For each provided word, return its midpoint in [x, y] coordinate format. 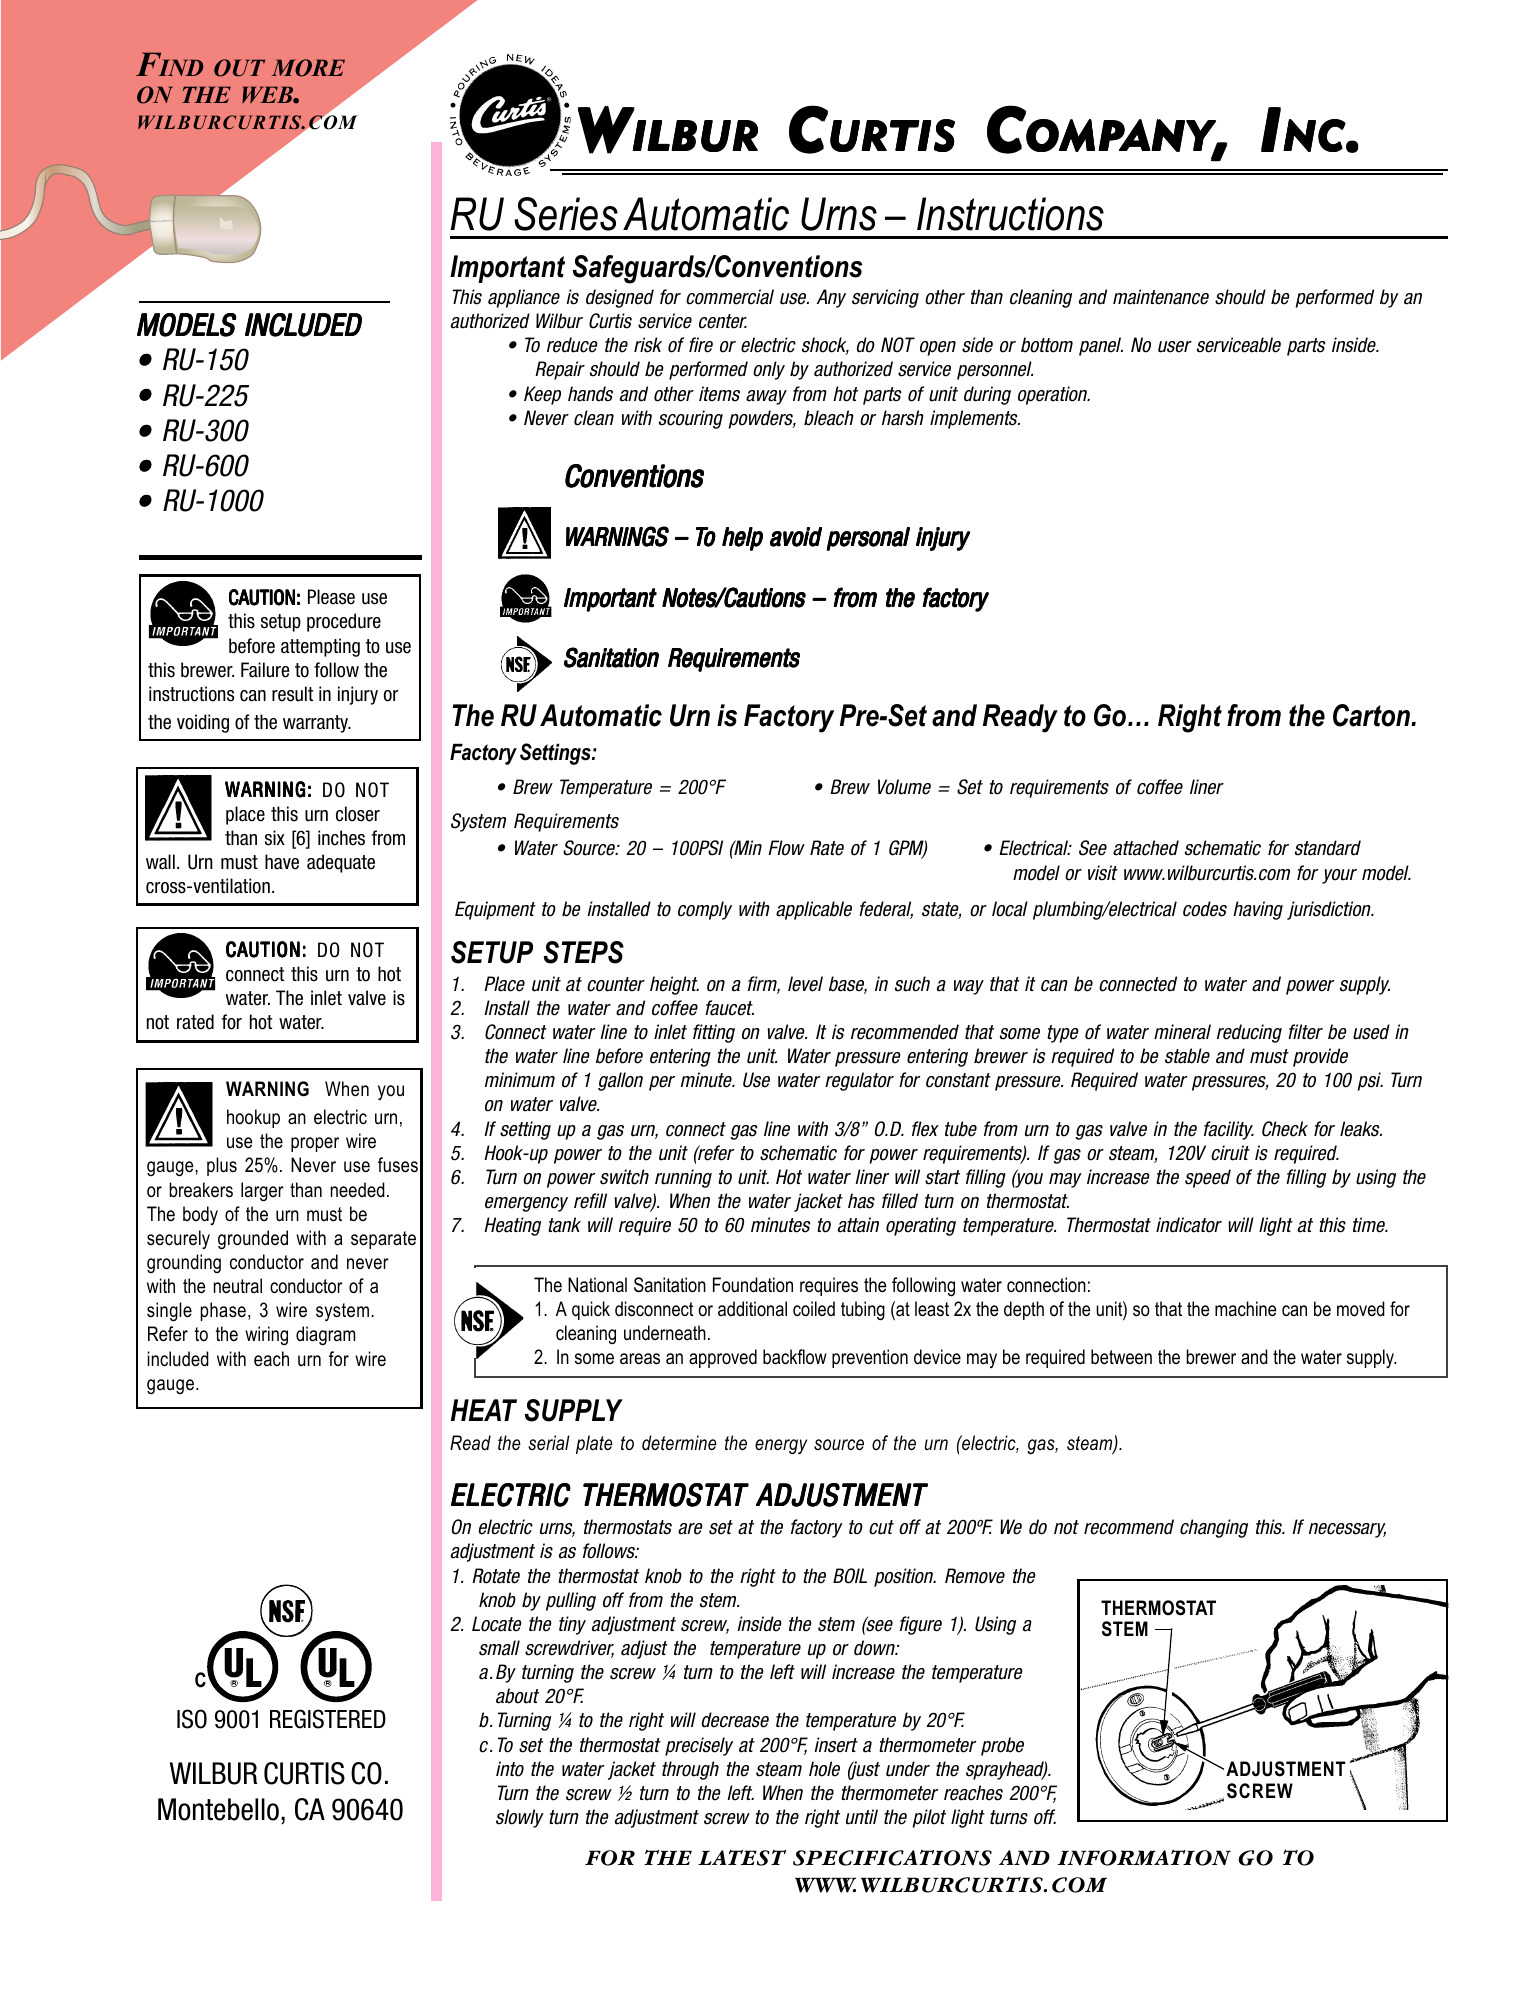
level [805, 984]
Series [566, 214]
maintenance [1161, 297]
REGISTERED [328, 1719]
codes [1205, 909]
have [282, 862]
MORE [308, 68]
